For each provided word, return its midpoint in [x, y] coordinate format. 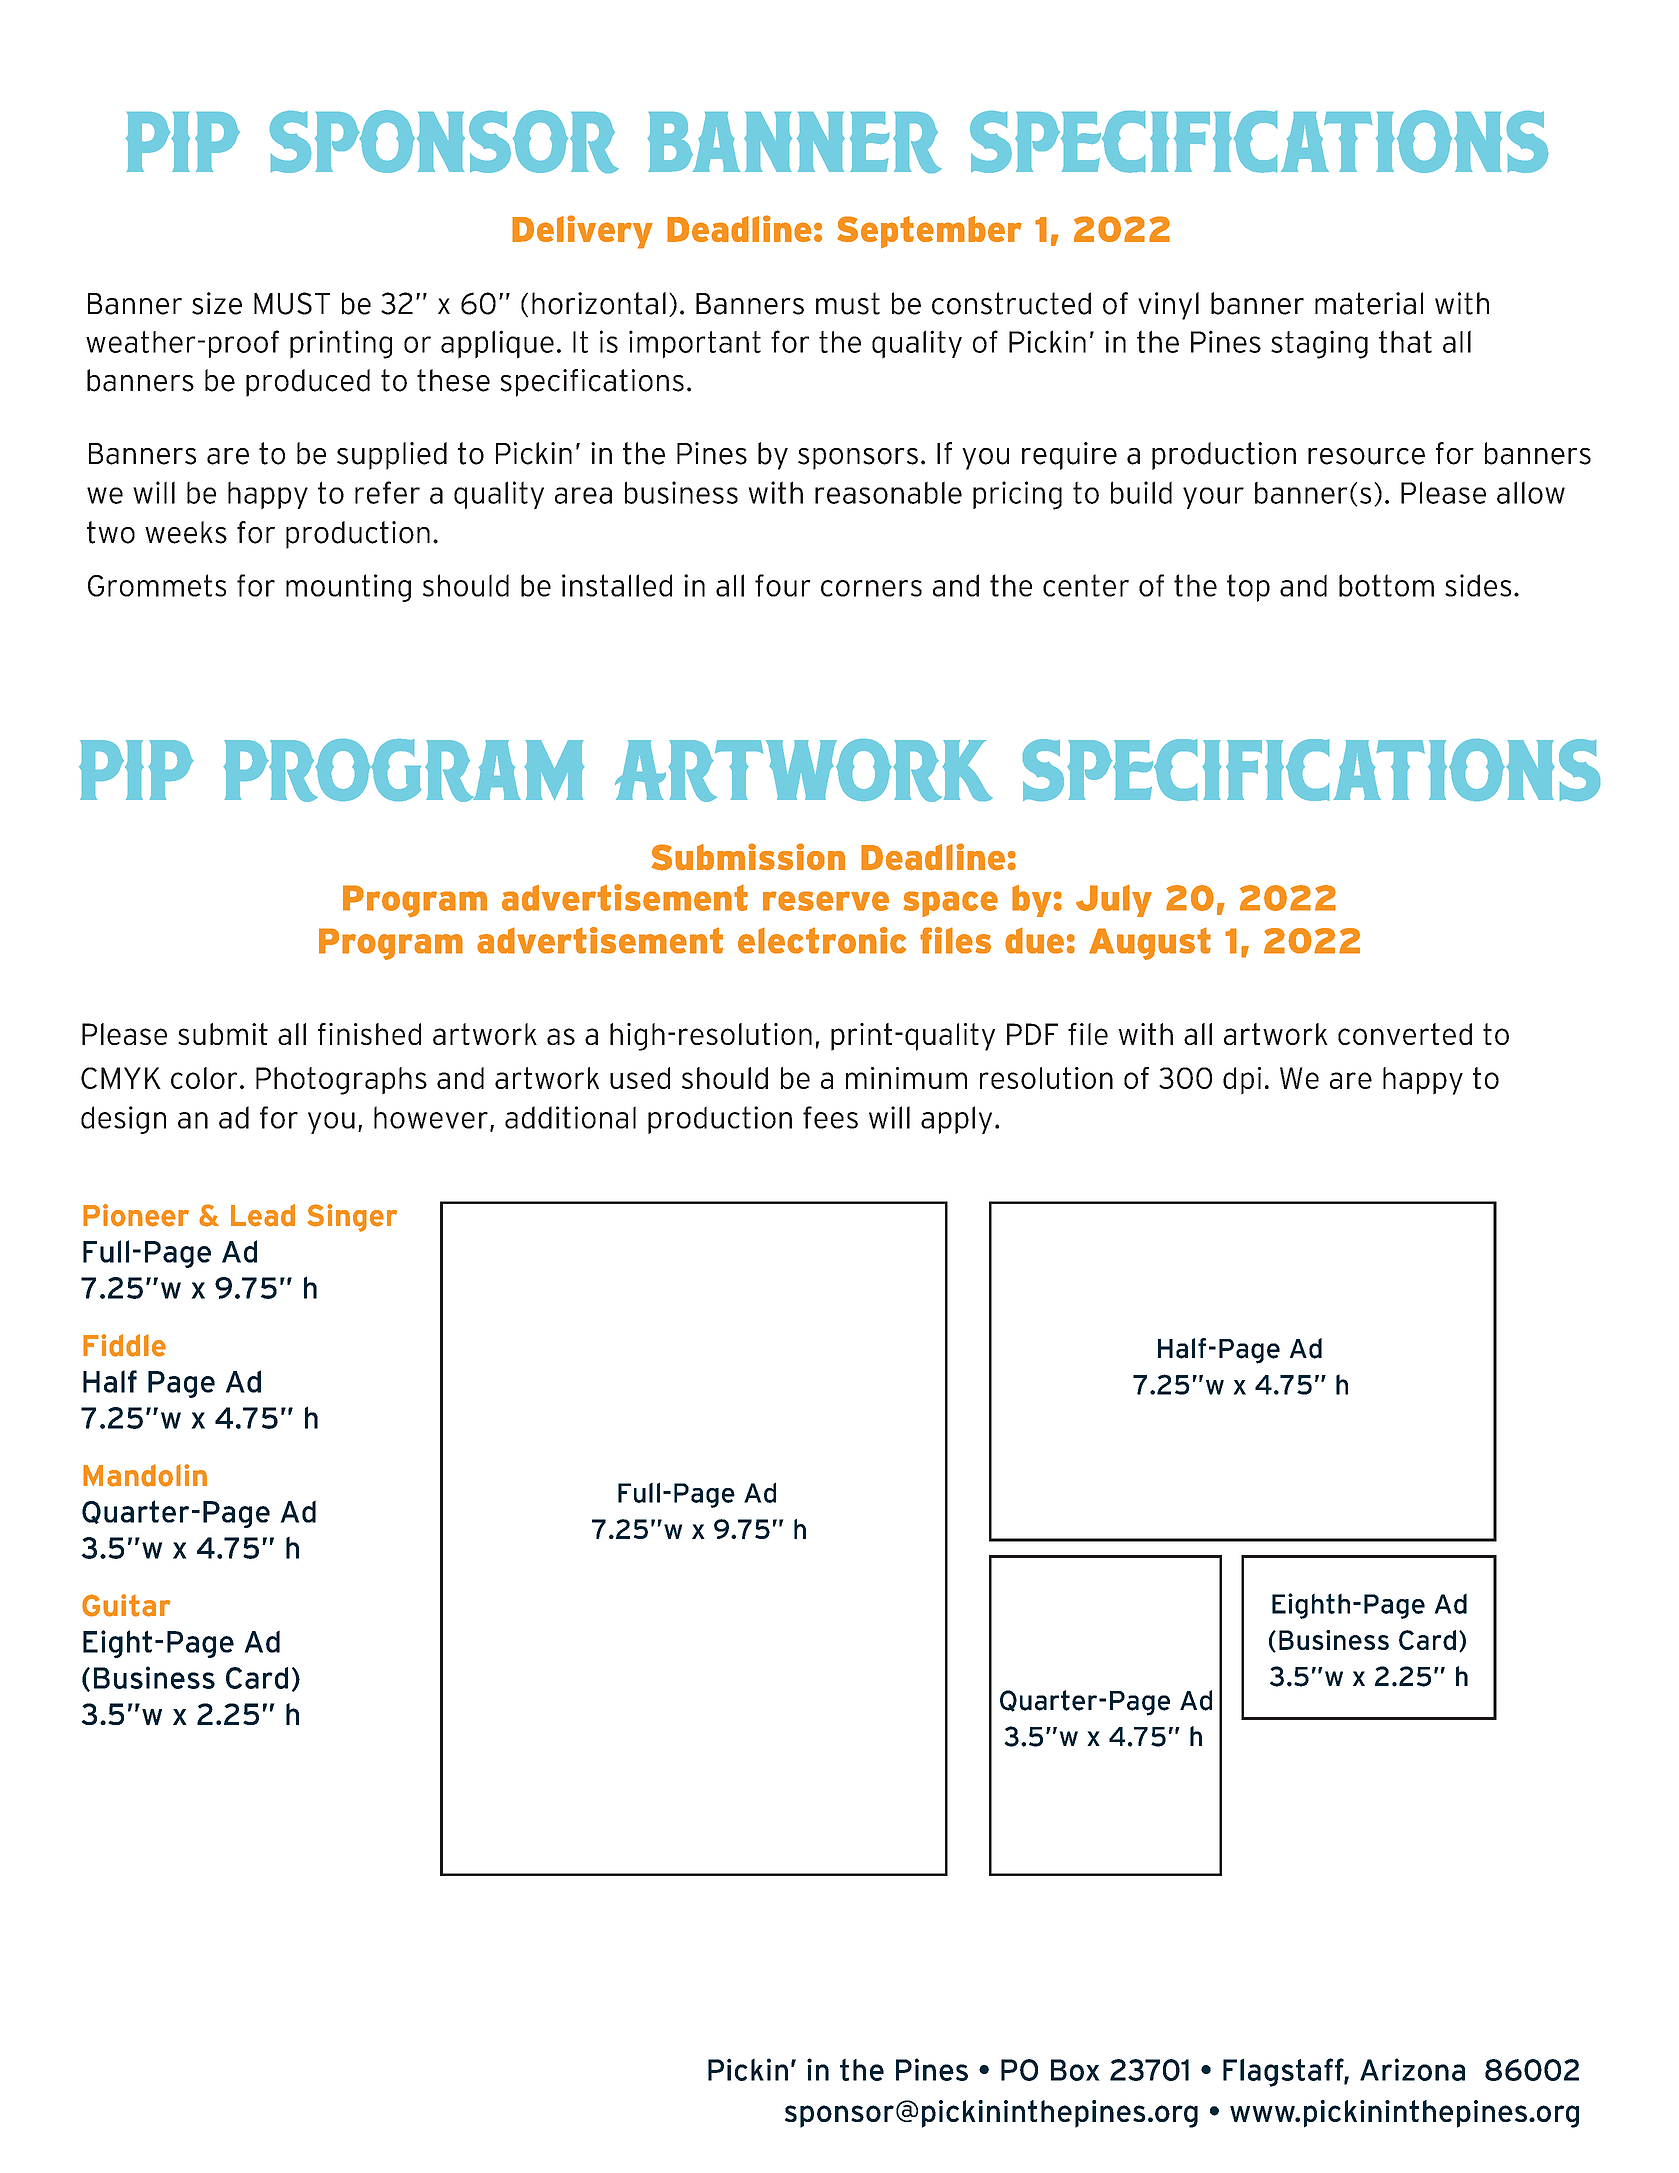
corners [871, 588]
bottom [1386, 585]
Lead [263, 1215]
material [1369, 303]
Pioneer [136, 1215]
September [929, 232]
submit [223, 1034]
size [217, 303]
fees [830, 1117]
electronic [822, 940]
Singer [352, 1218]
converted [1405, 1034]
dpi [1242, 1081]
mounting [348, 588]
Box [1075, 2070]
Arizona [1412, 2069]
